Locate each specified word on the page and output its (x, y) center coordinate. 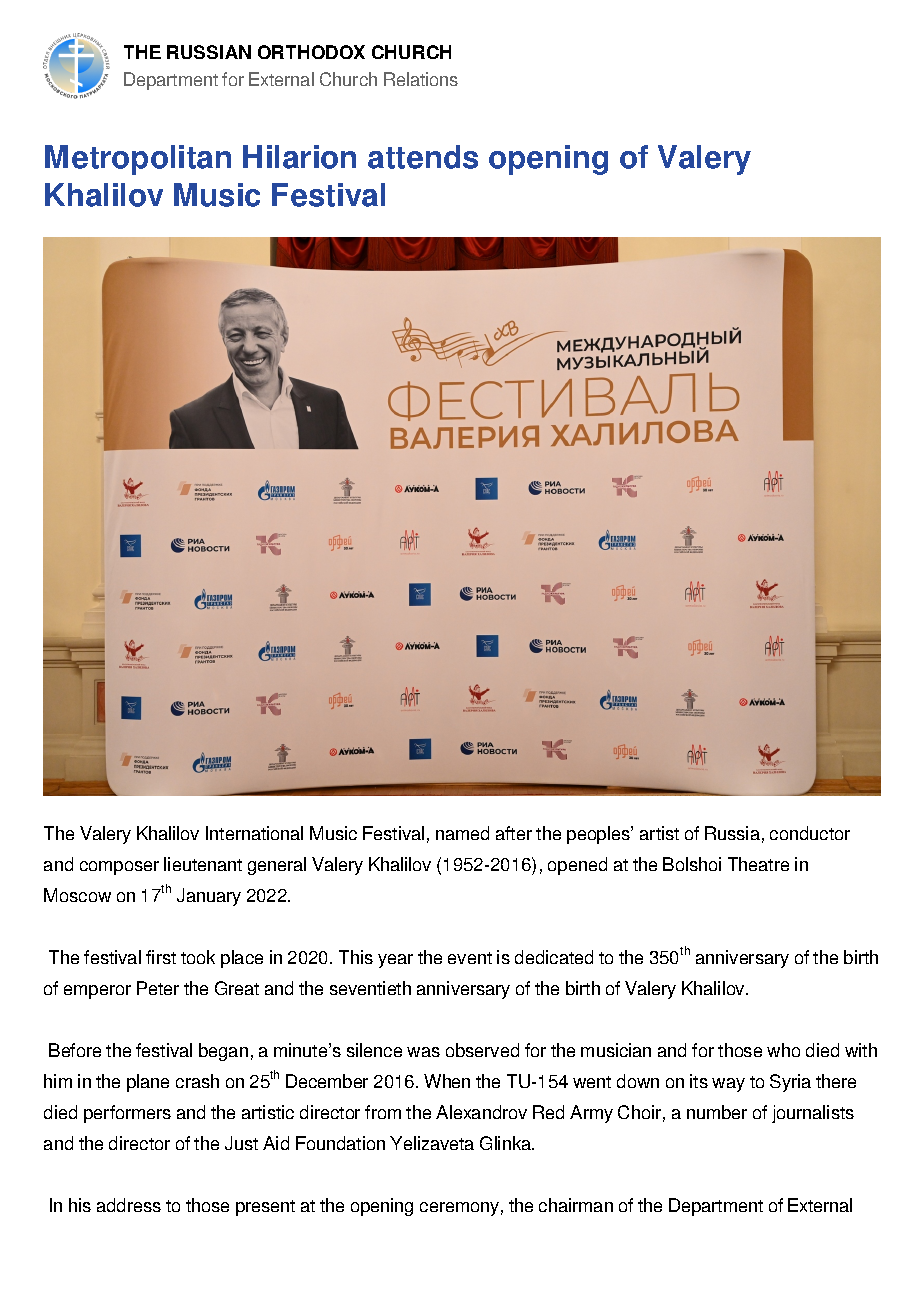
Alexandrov (481, 1112)
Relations (421, 79)
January (209, 897)
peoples (599, 835)
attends (423, 157)
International (254, 833)
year (395, 961)
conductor (810, 833)
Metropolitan (138, 160)
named (462, 833)
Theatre (758, 864)
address (129, 1205)
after (514, 833)
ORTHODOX (311, 52)
